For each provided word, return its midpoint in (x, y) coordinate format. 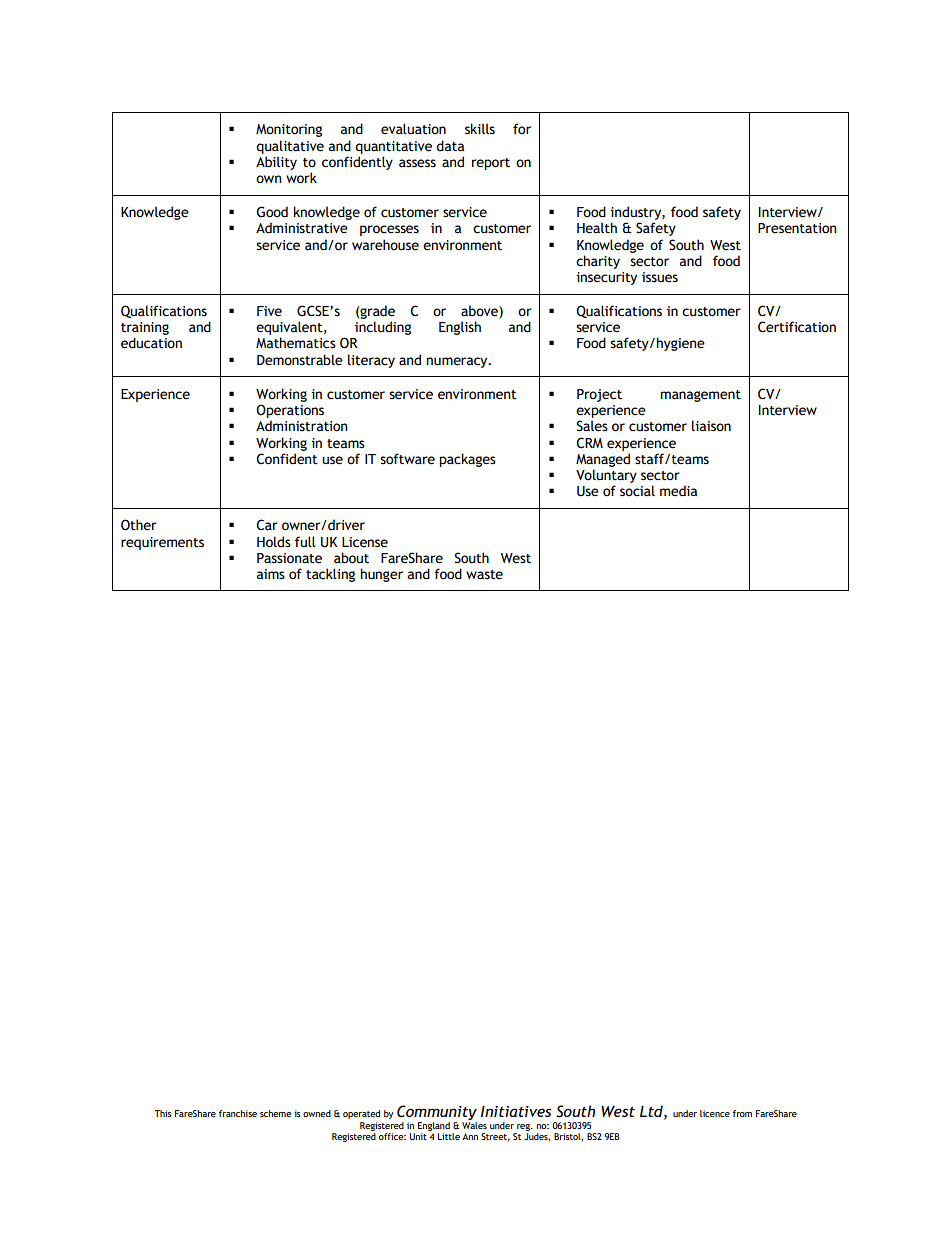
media (678, 491)
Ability (276, 163)
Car (267, 525)
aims (271, 574)
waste (484, 575)
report (491, 164)
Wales (474, 1125)
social (637, 491)
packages (467, 460)
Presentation (797, 228)
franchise (238, 1113)
